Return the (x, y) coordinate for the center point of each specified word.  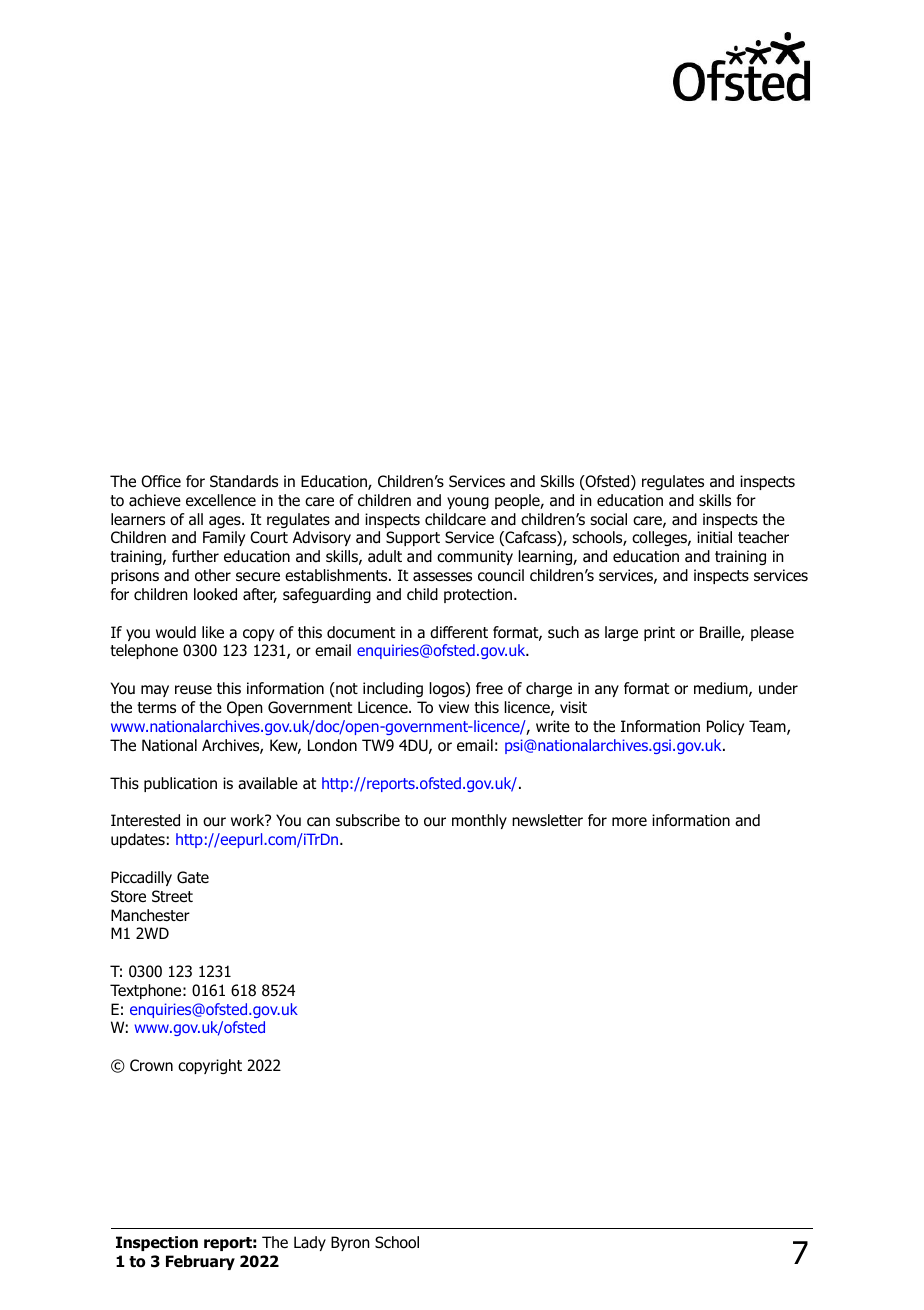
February (200, 1262)
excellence (221, 500)
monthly (479, 821)
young (468, 503)
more (629, 822)
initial (714, 537)
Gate (193, 877)
